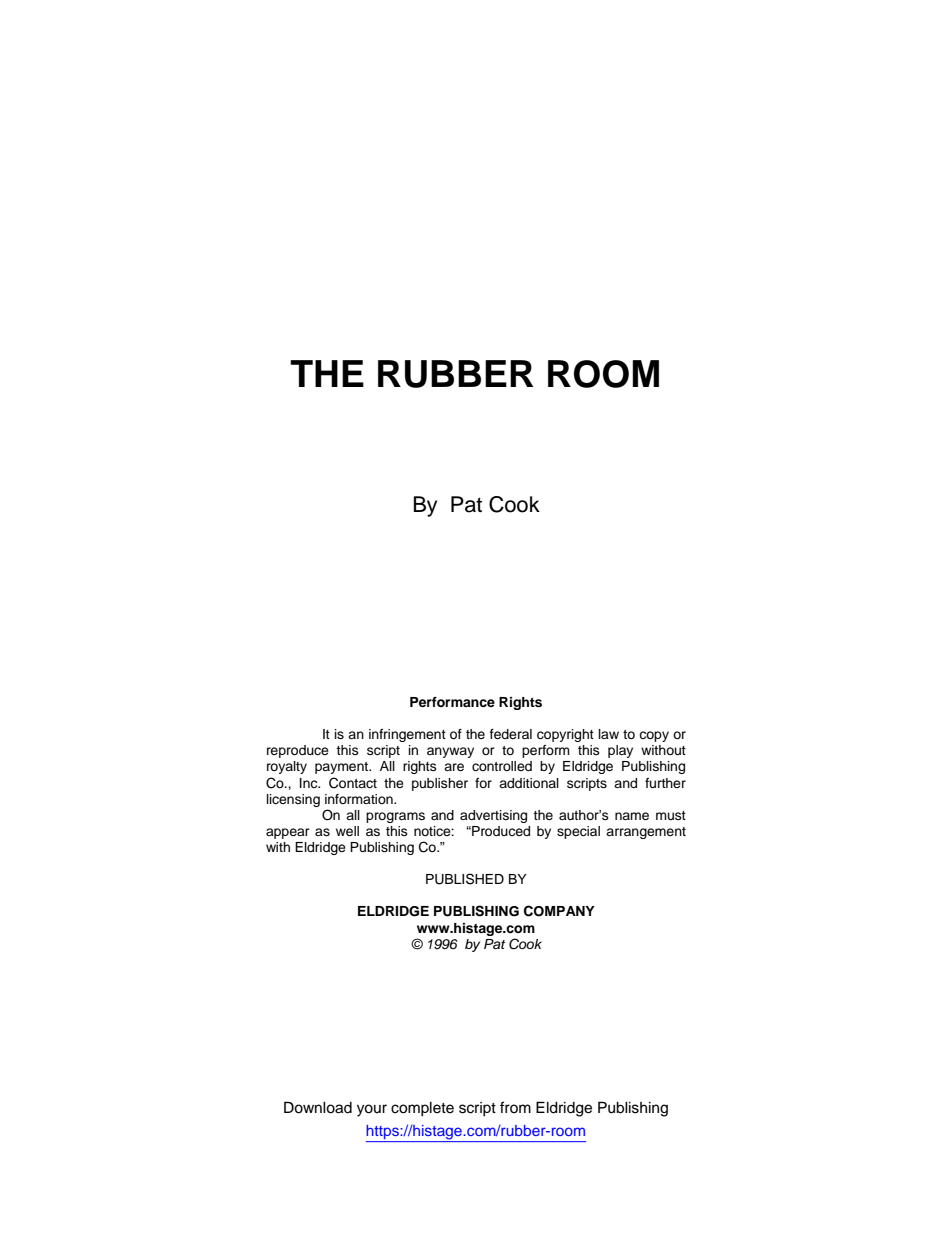 This page has width=952, height=1233. What do you see at coordinates (318, 1107) in the page?
I see `Download` at bounding box center [318, 1107].
